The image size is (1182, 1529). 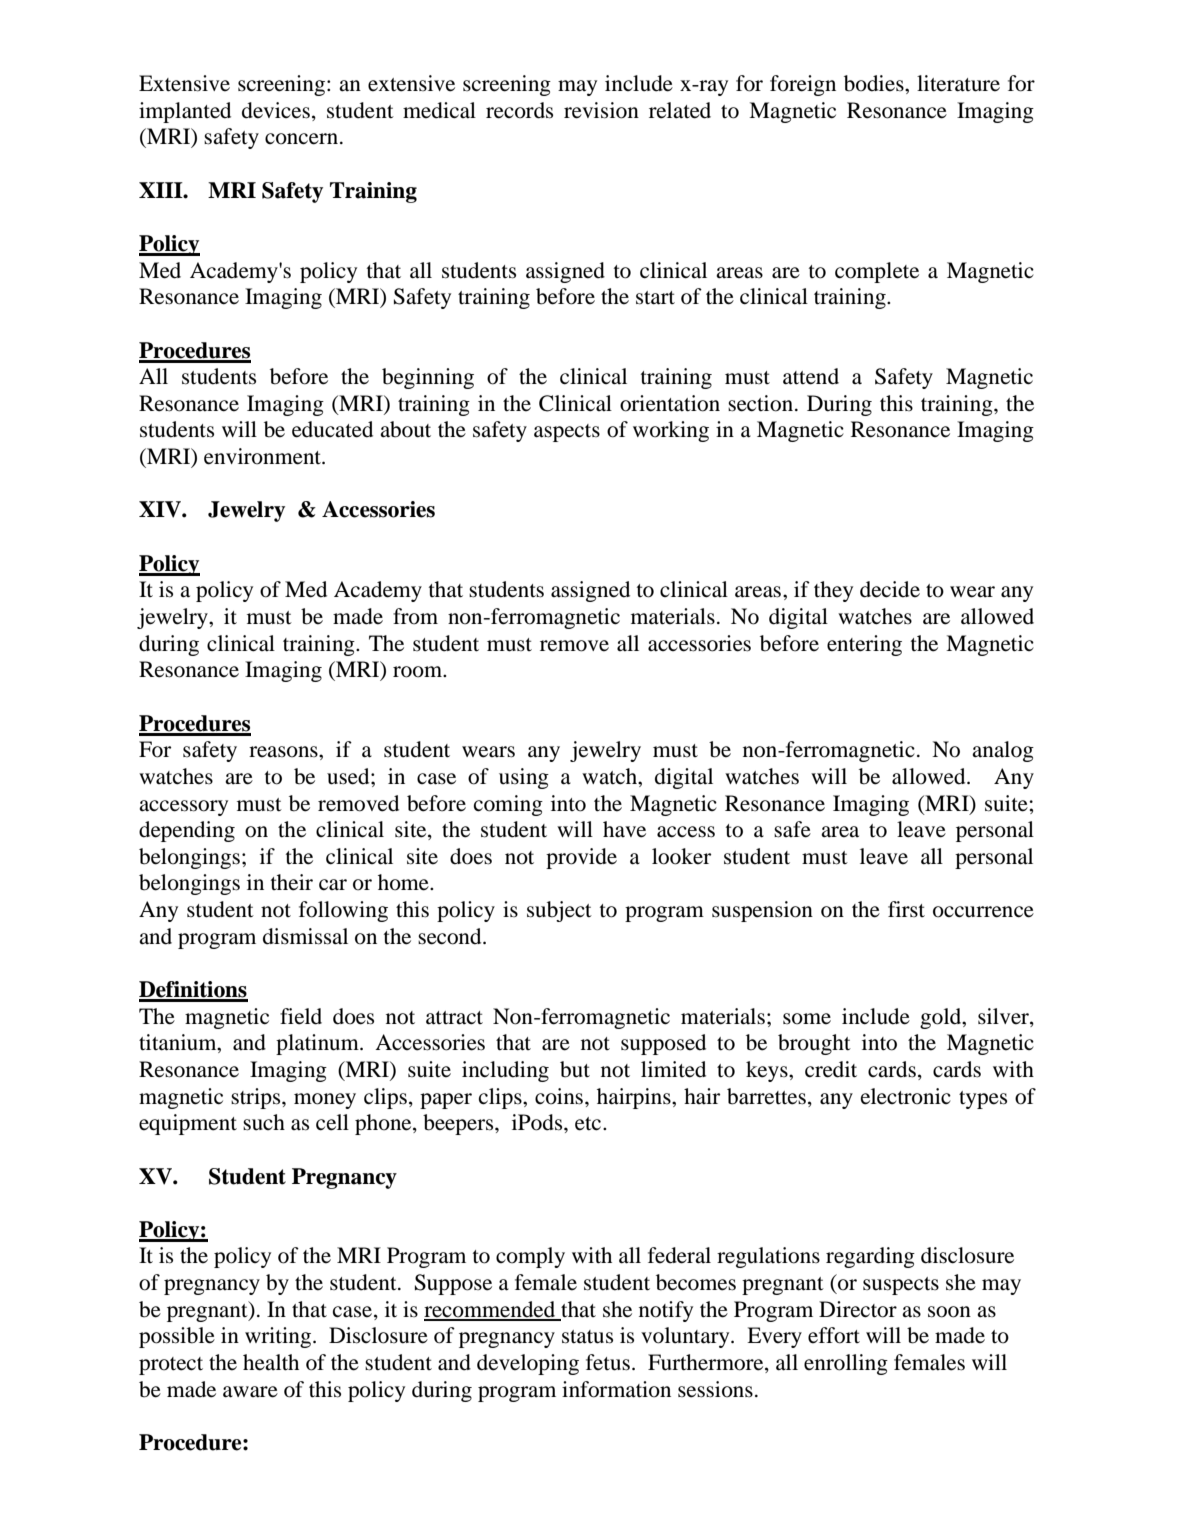 What do you see at coordinates (567, 433) in the screenshot?
I see `aspects` at bounding box center [567, 433].
